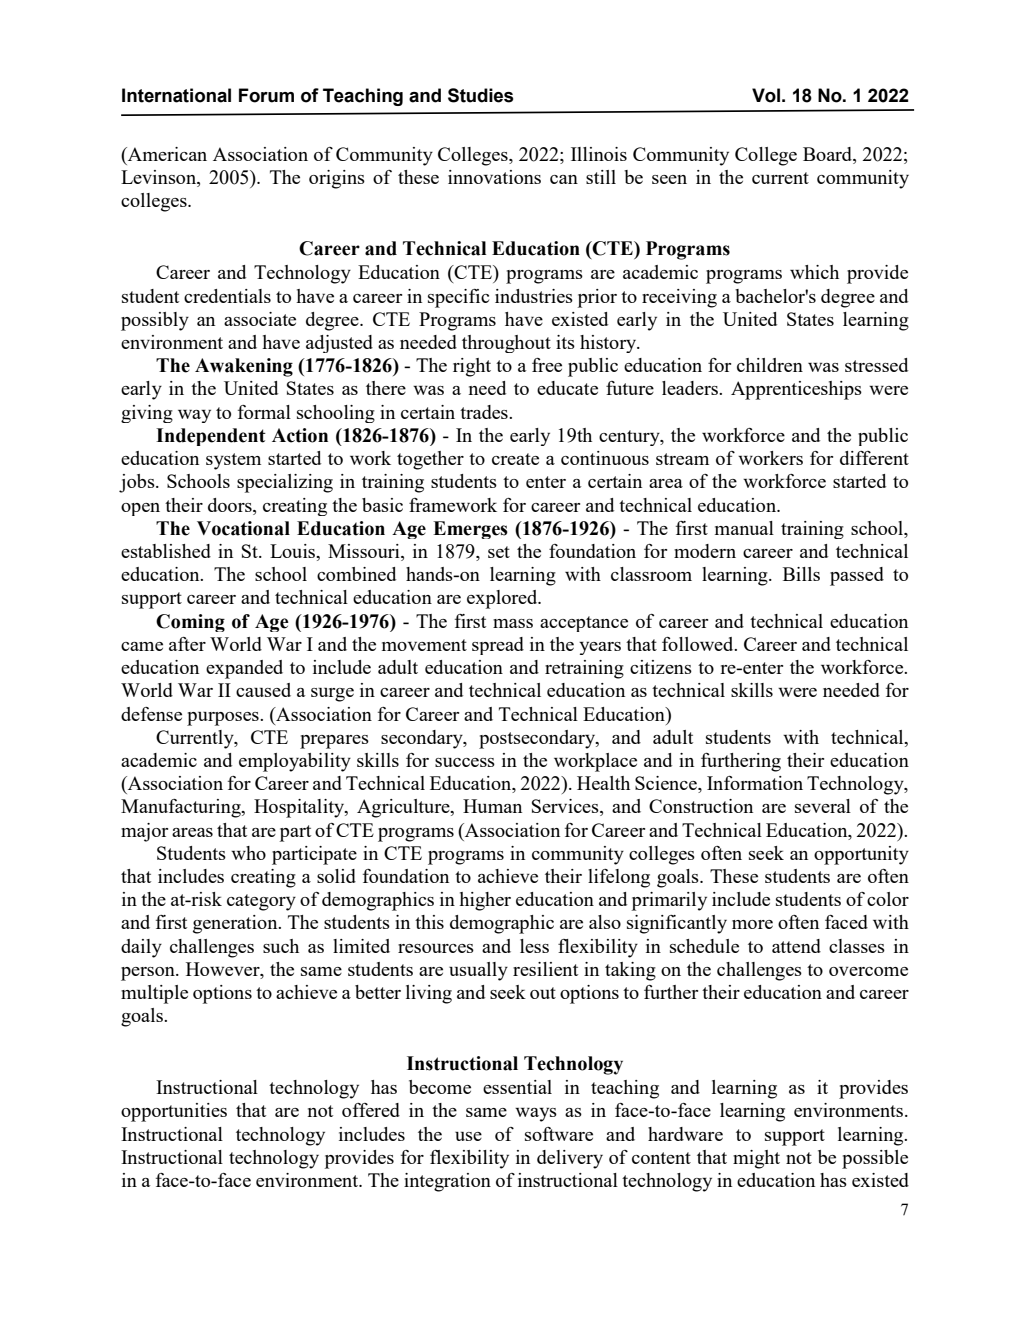 The image size is (1030, 1333). What do you see at coordinates (498, 646) in the page?
I see `spread` at bounding box center [498, 646].
